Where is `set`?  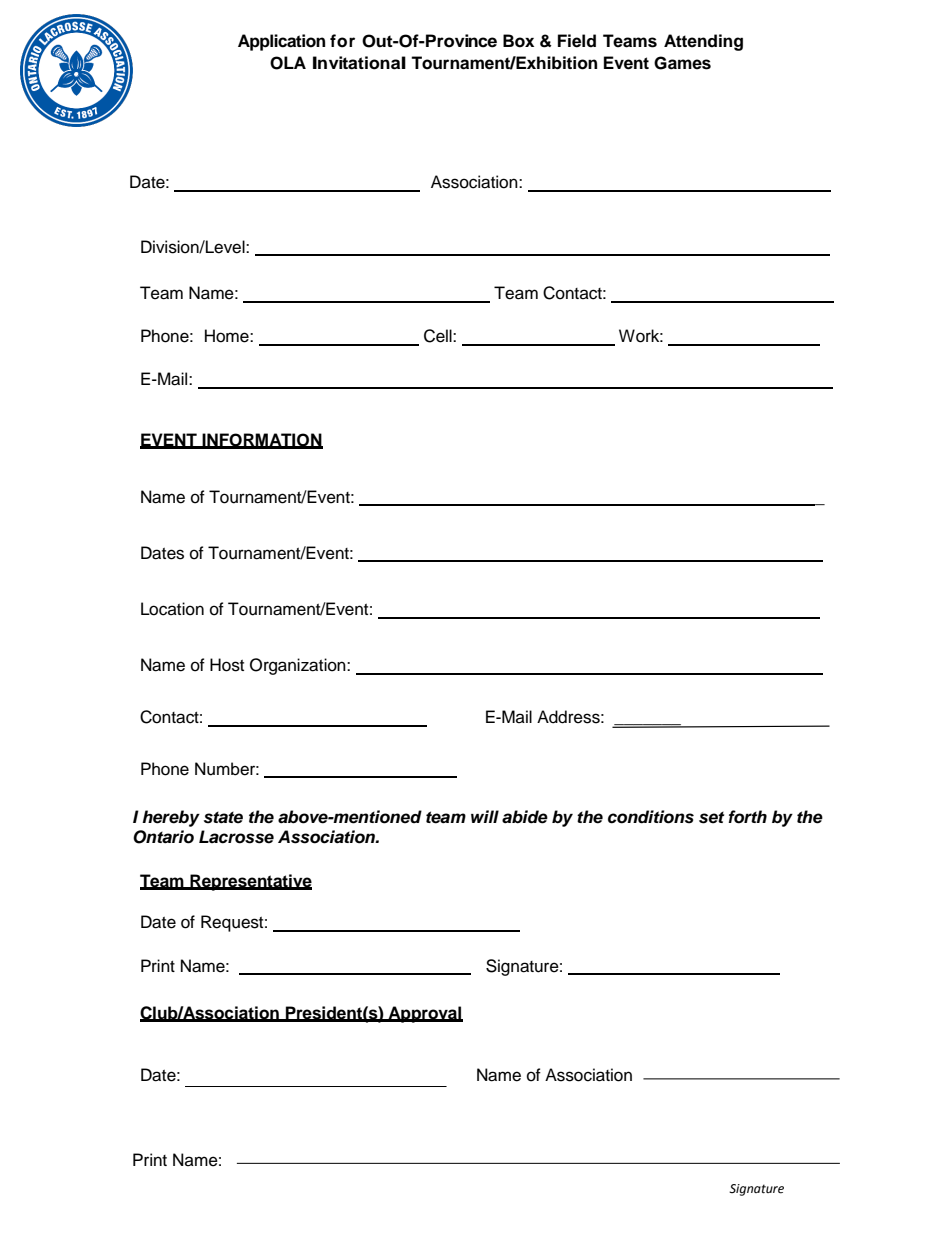
set is located at coordinates (711, 818).
